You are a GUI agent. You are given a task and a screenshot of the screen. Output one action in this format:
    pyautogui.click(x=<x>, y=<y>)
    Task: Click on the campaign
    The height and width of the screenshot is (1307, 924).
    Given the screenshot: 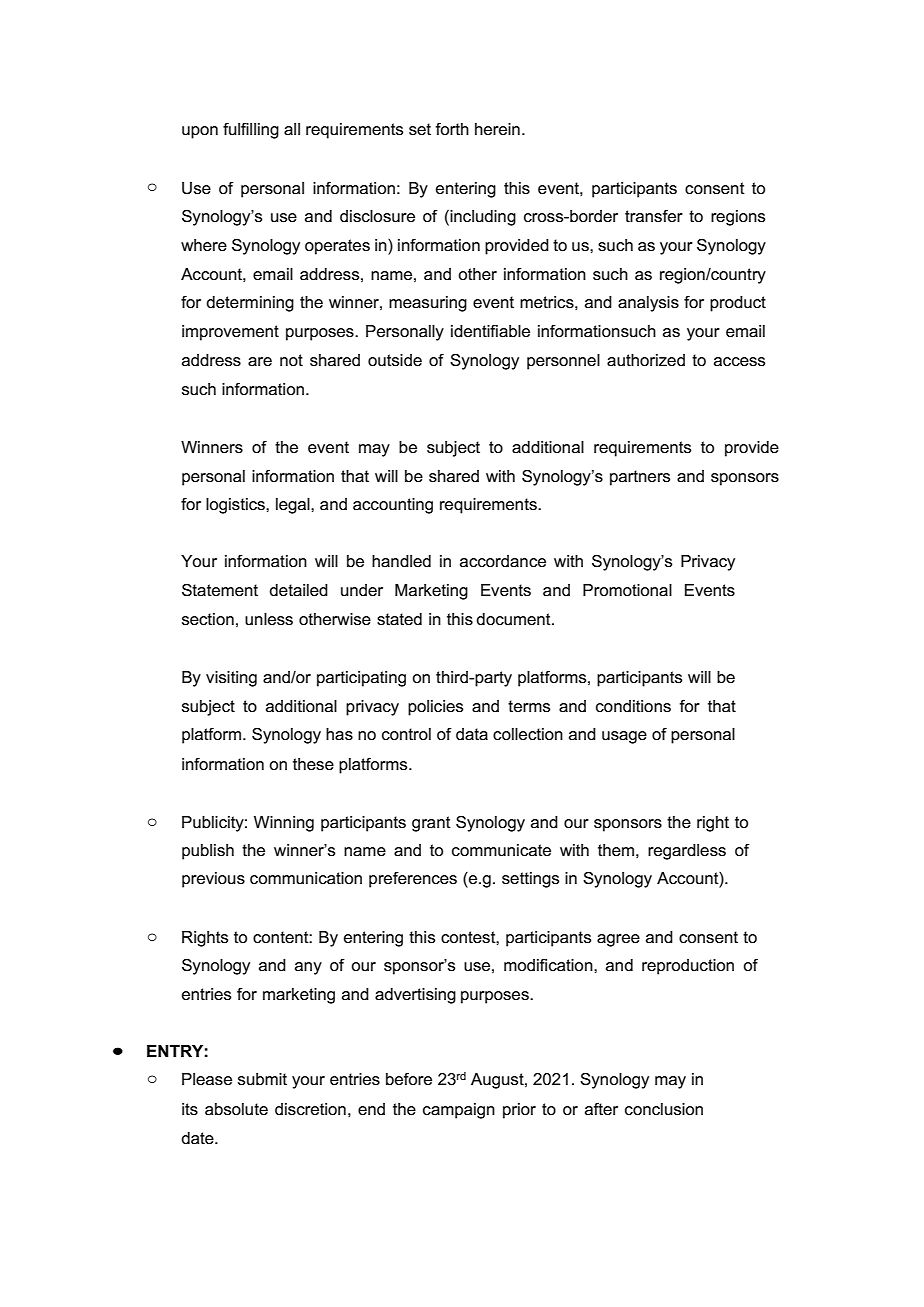 What is the action you would take?
    pyautogui.click(x=459, y=1111)
